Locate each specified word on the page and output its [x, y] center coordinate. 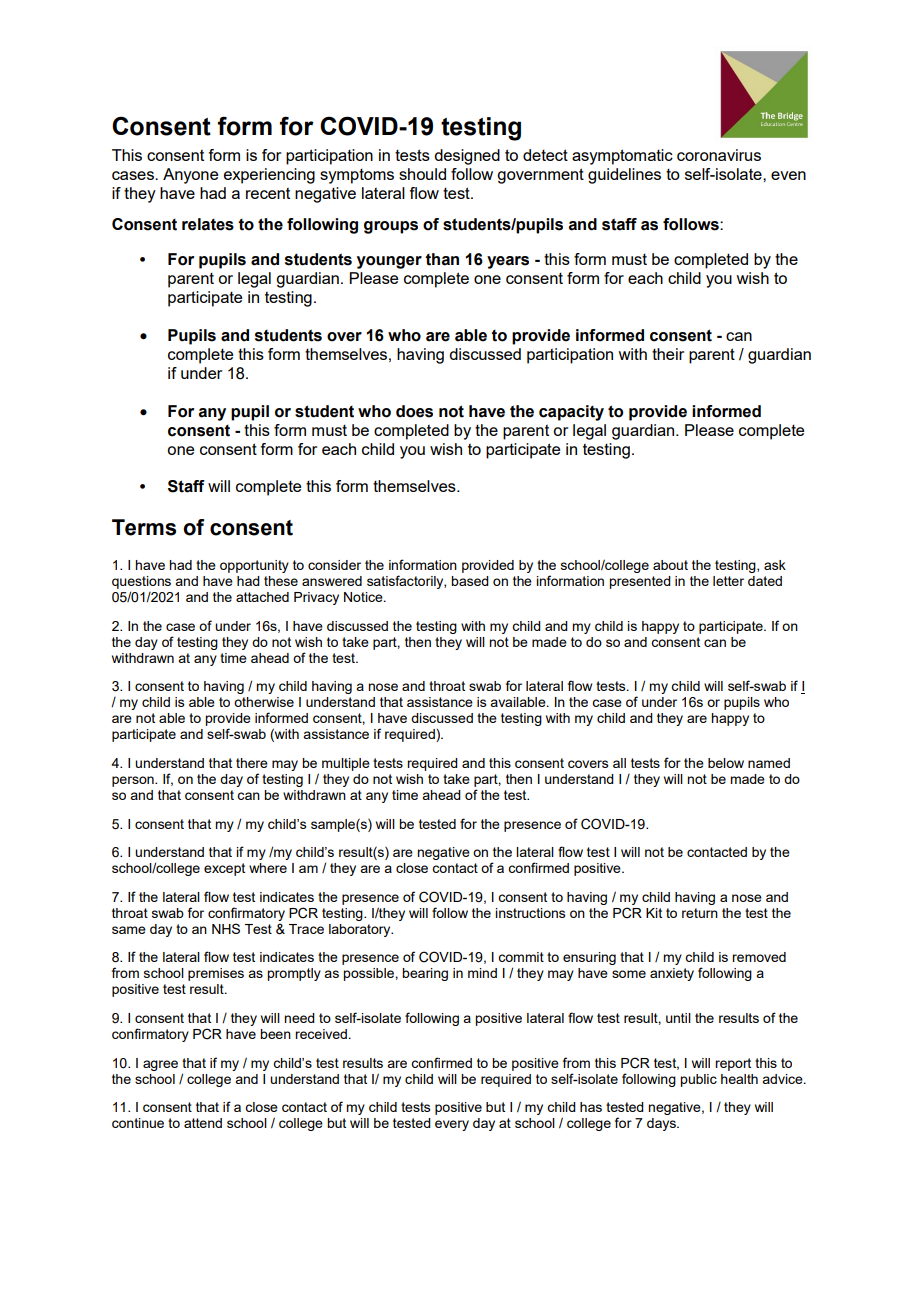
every [452, 1125]
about [670, 565]
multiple [346, 764]
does [414, 411]
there [252, 763]
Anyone [190, 176]
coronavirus [719, 155]
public [698, 1080]
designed [467, 157]
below [726, 763]
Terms [144, 527]
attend [203, 1123]
